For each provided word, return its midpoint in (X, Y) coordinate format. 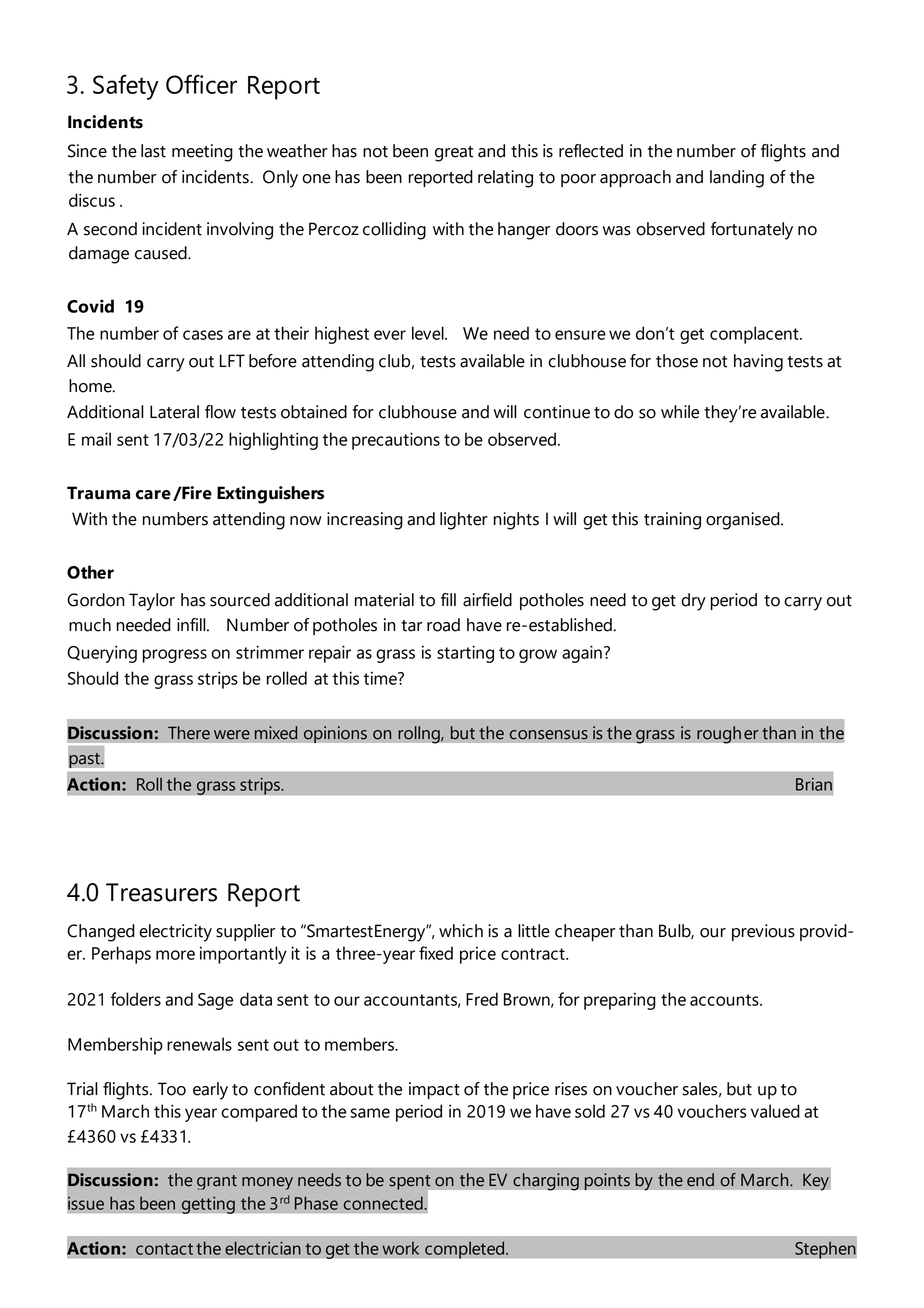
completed (466, 1250)
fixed (436, 953)
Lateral (174, 412)
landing (737, 179)
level (429, 333)
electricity (175, 933)
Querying (102, 654)
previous (763, 932)
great (454, 154)
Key (816, 1182)
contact (164, 1249)
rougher (728, 735)
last (153, 151)
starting (465, 654)
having (758, 363)
